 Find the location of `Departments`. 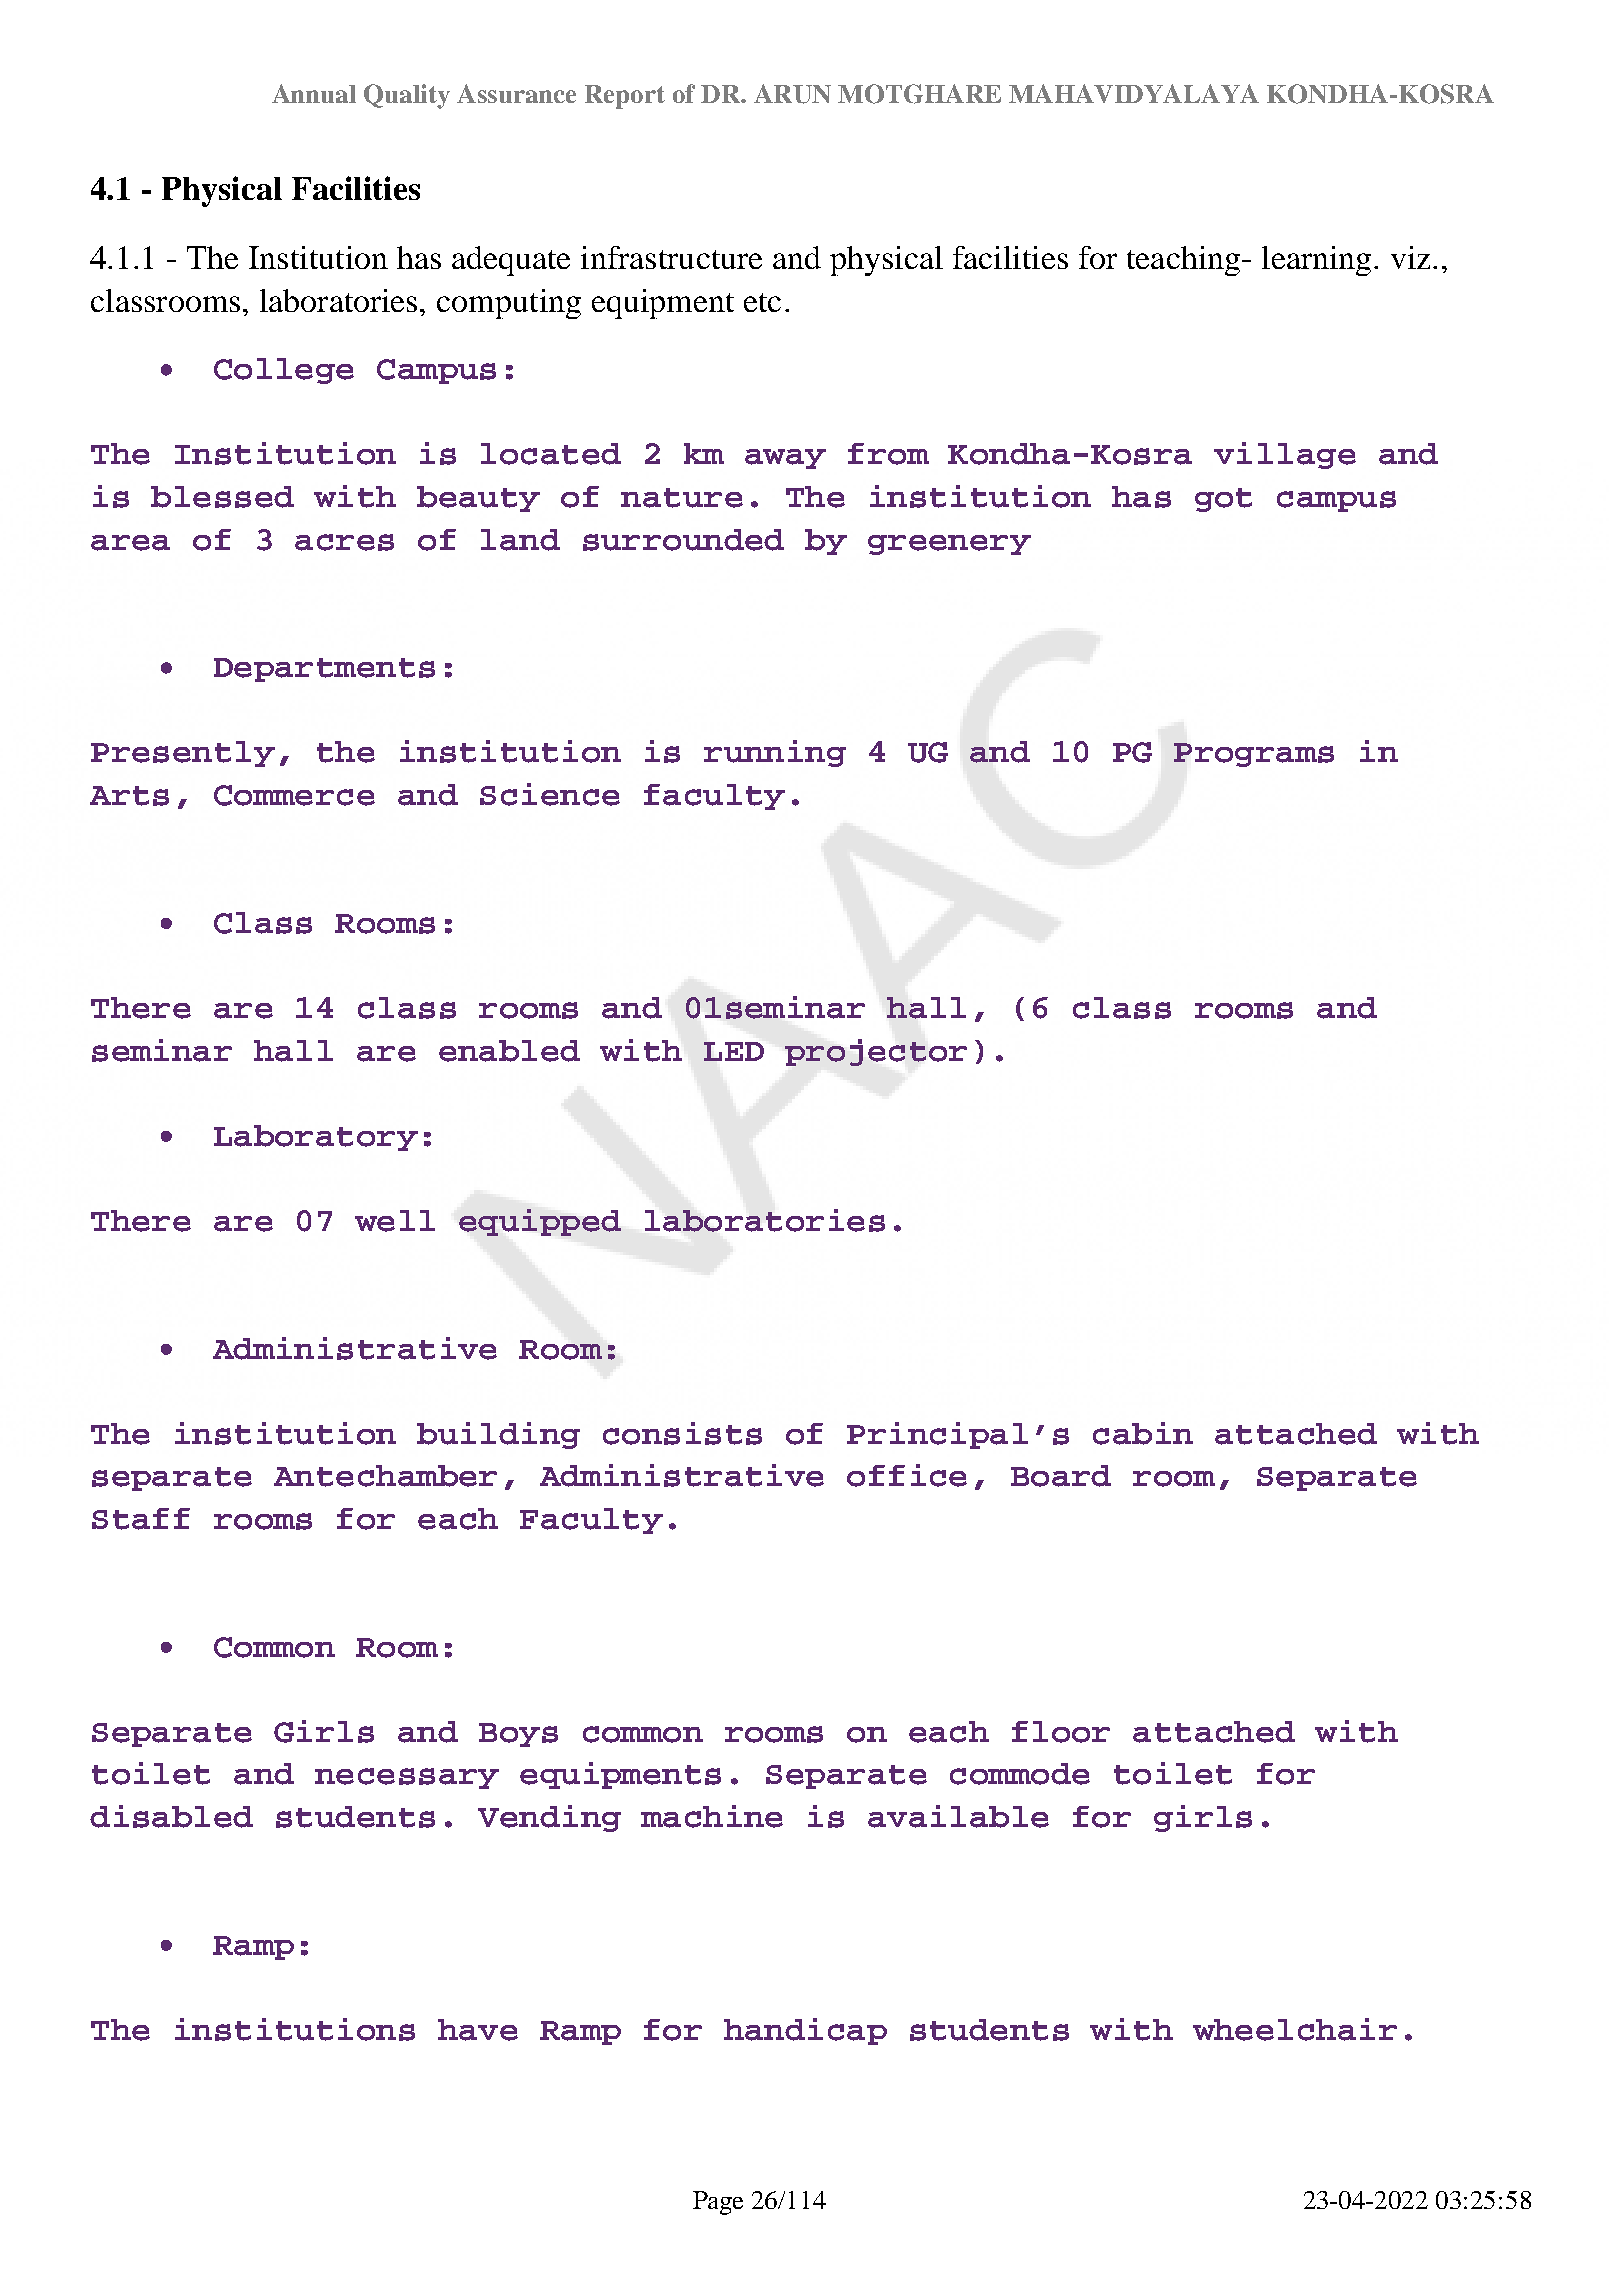

Departments is located at coordinates (324, 670).
